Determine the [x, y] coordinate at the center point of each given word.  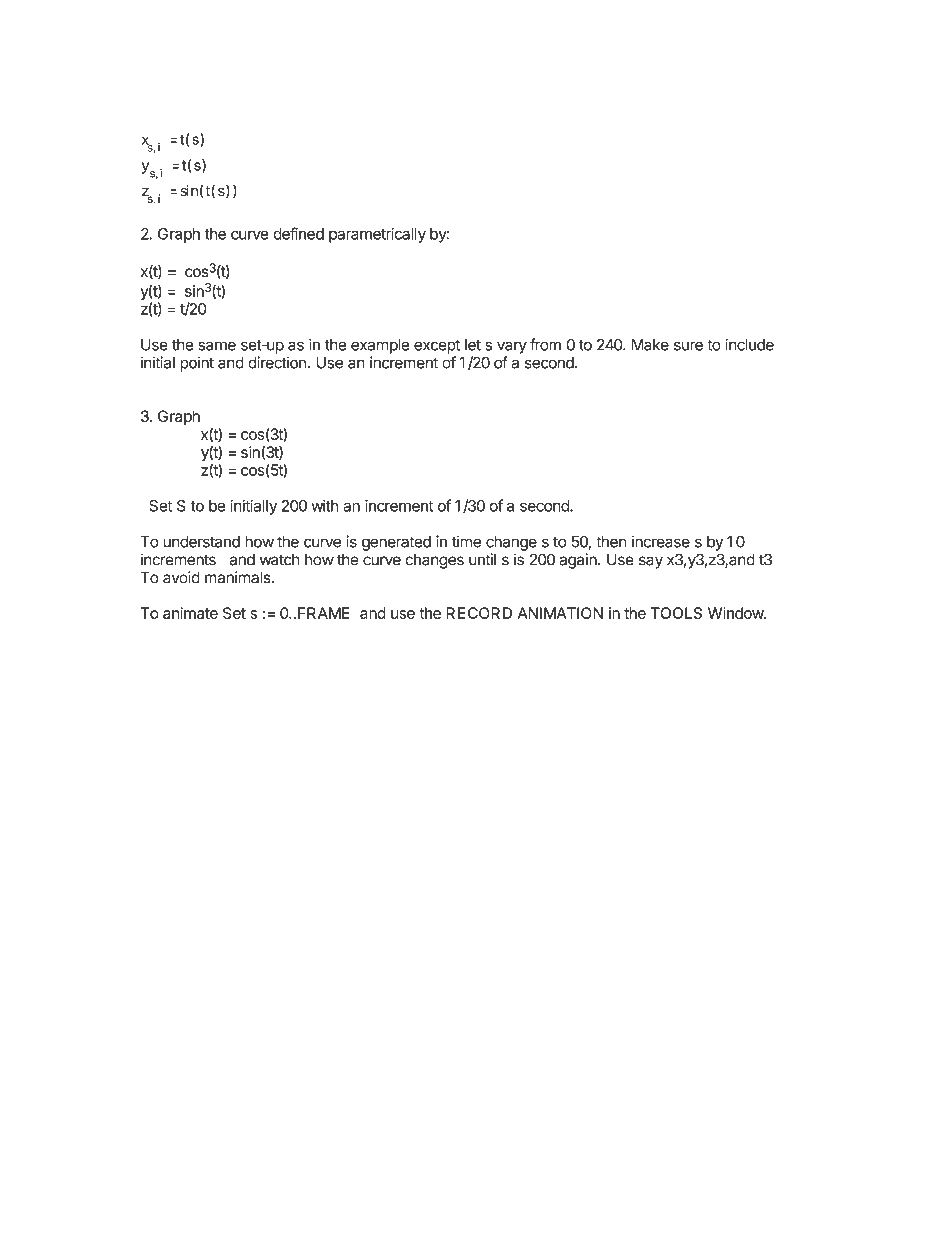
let [473, 345]
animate [190, 613]
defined [298, 233]
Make [650, 345]
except [437, 346]
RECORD [479, 613]
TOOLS [676, 613]
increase [661, 541]
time [466, 541]
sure [688, 346]
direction [277, 362]
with [325, 506]
